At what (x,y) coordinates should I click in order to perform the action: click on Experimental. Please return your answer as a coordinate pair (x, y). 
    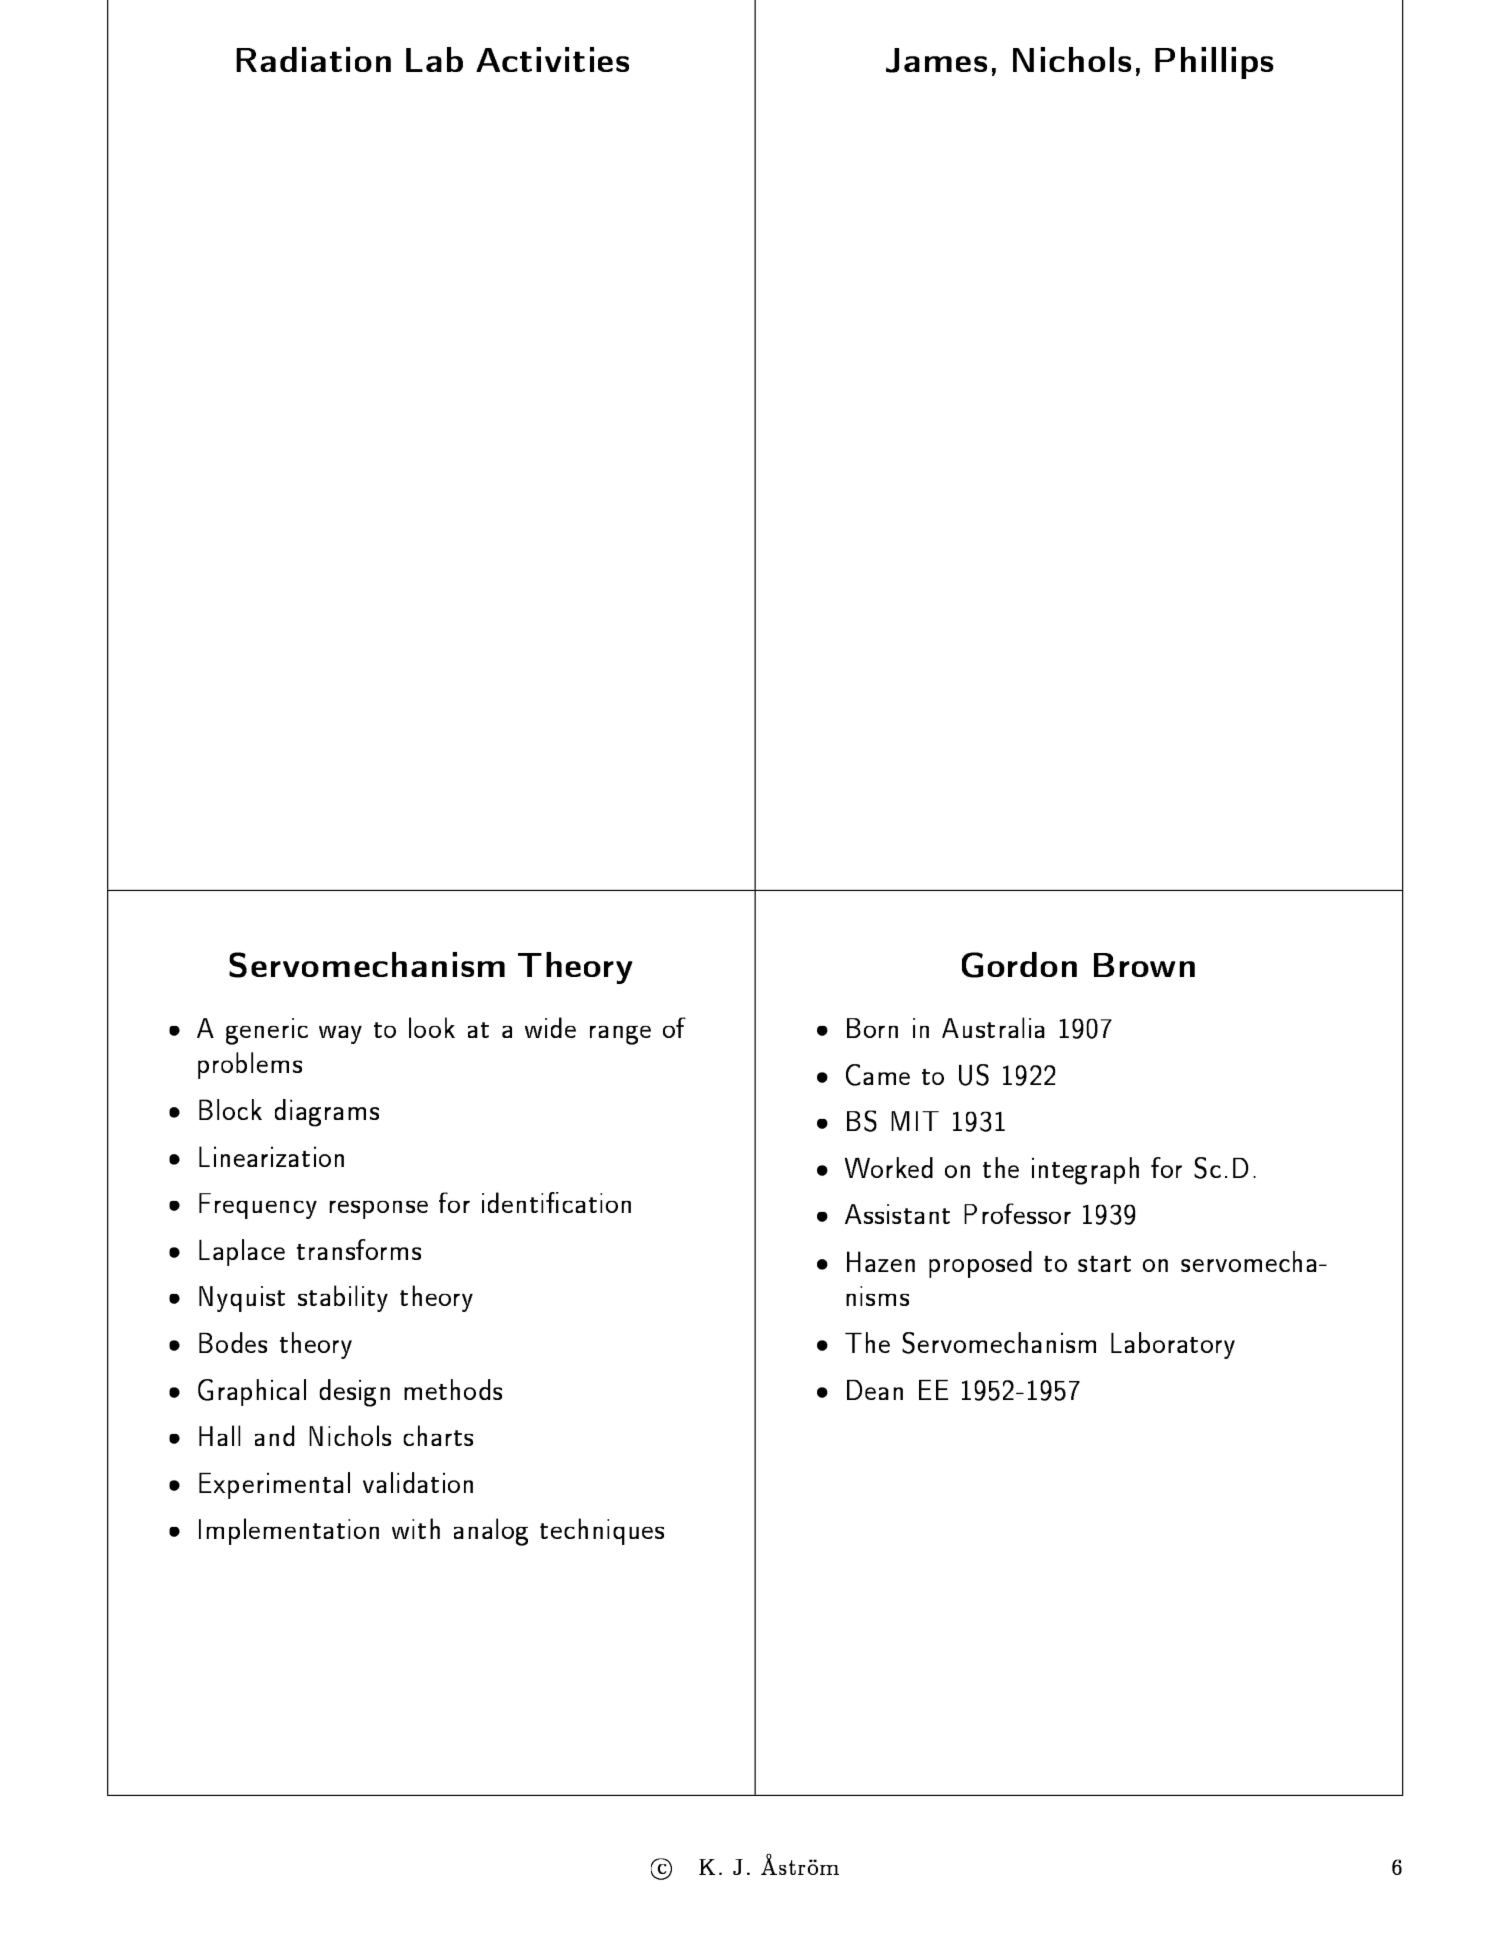
    Looking at the image, I should click on (274, 1485).
